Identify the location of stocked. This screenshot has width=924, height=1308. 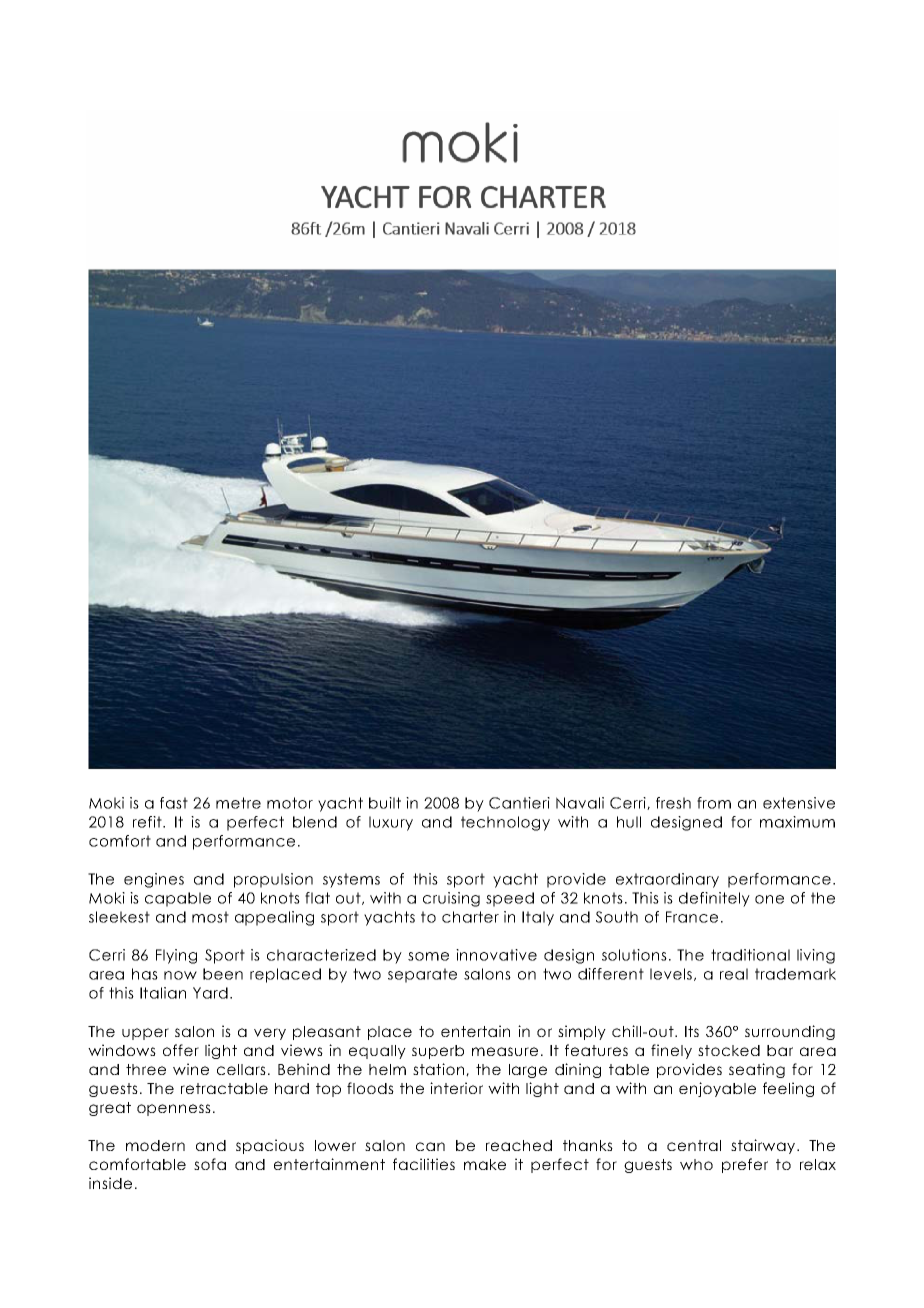
(729, 1050).
